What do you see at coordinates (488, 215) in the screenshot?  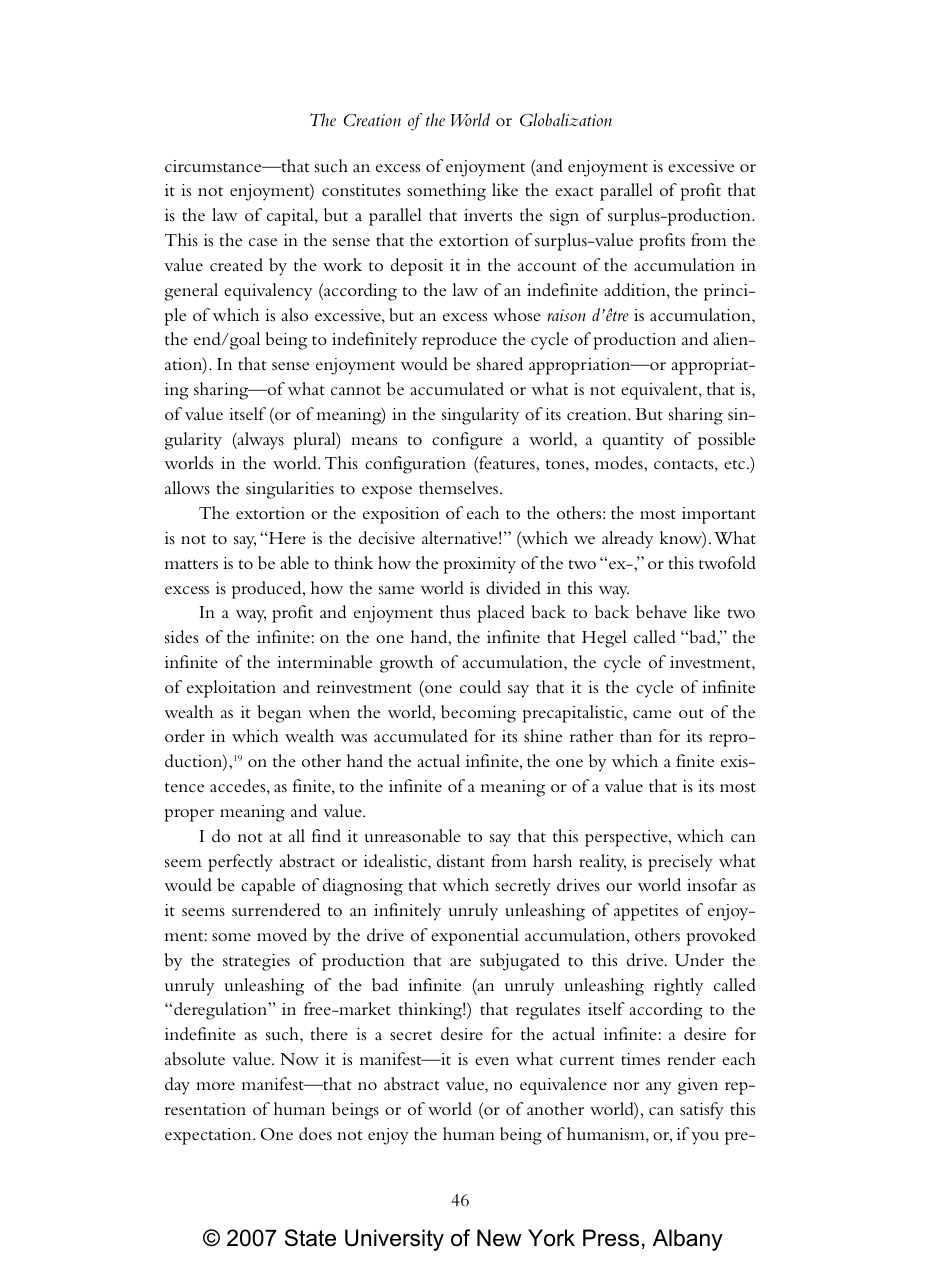 I see `inverts` at bounding box center [488, 215].
